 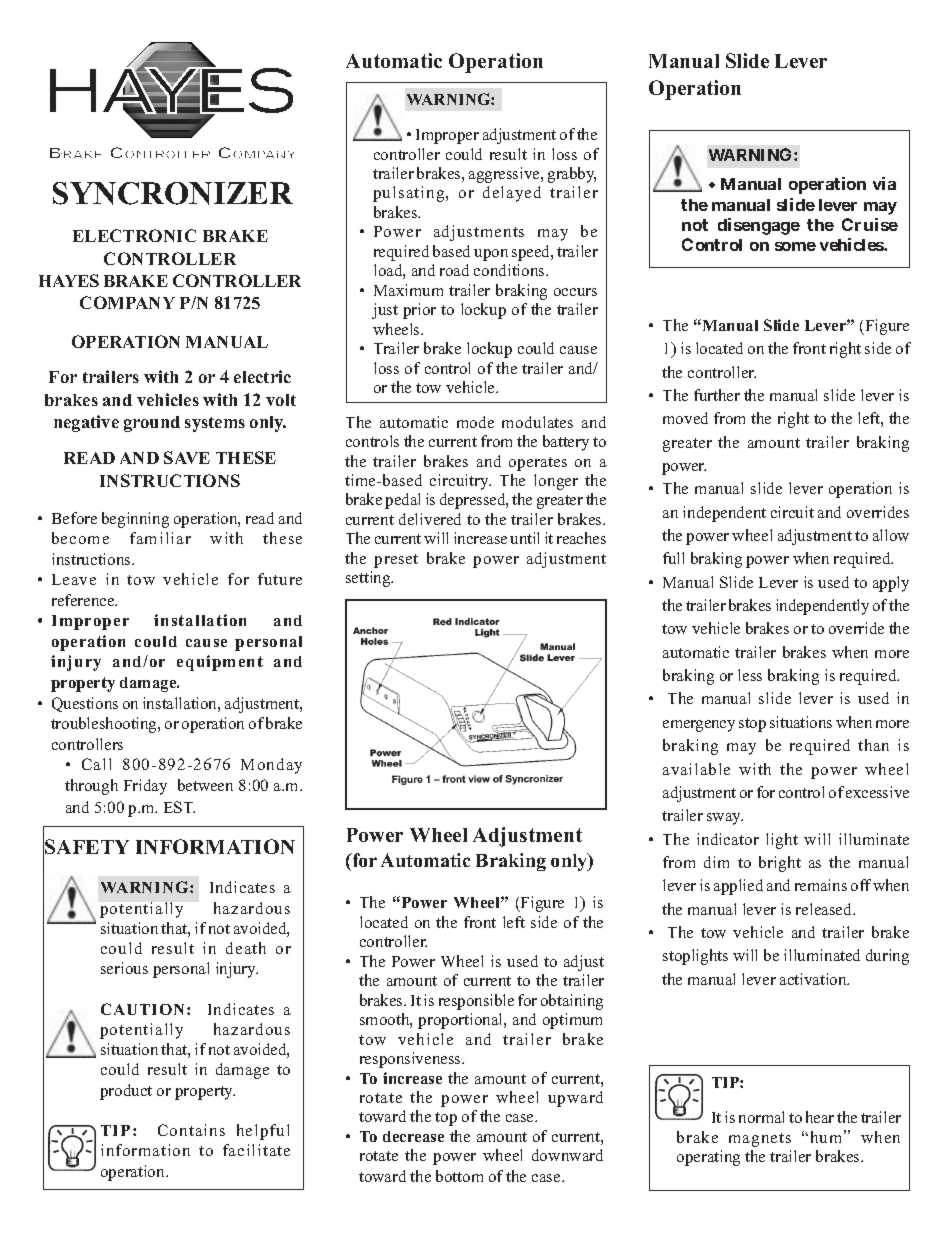 What do you see at coordinates (476, 1002) in the screenshot?
I see `responsible` at bounding box center [476, 1002].
